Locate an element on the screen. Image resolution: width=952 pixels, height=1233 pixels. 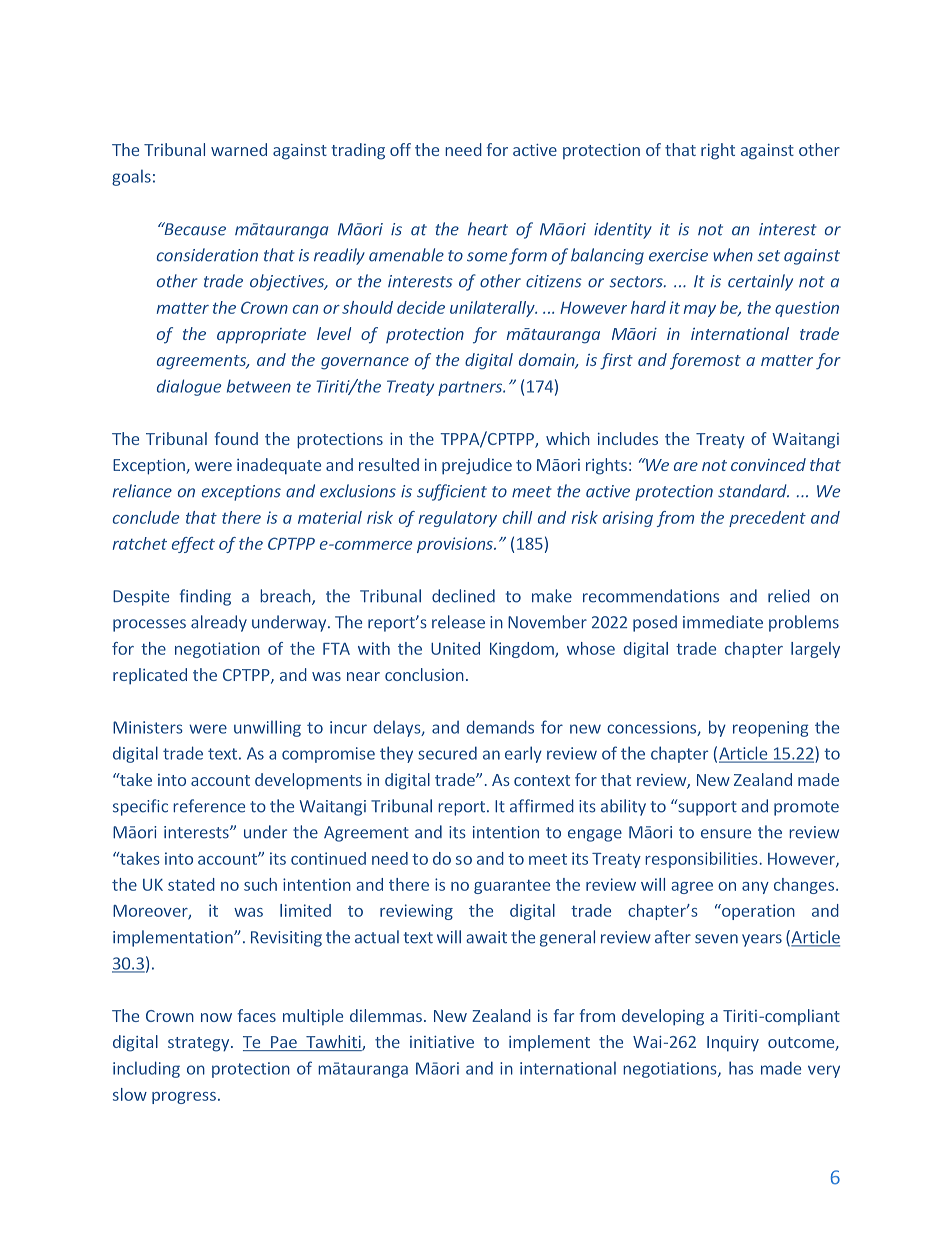
heart is located at coordinates (488, 229).
